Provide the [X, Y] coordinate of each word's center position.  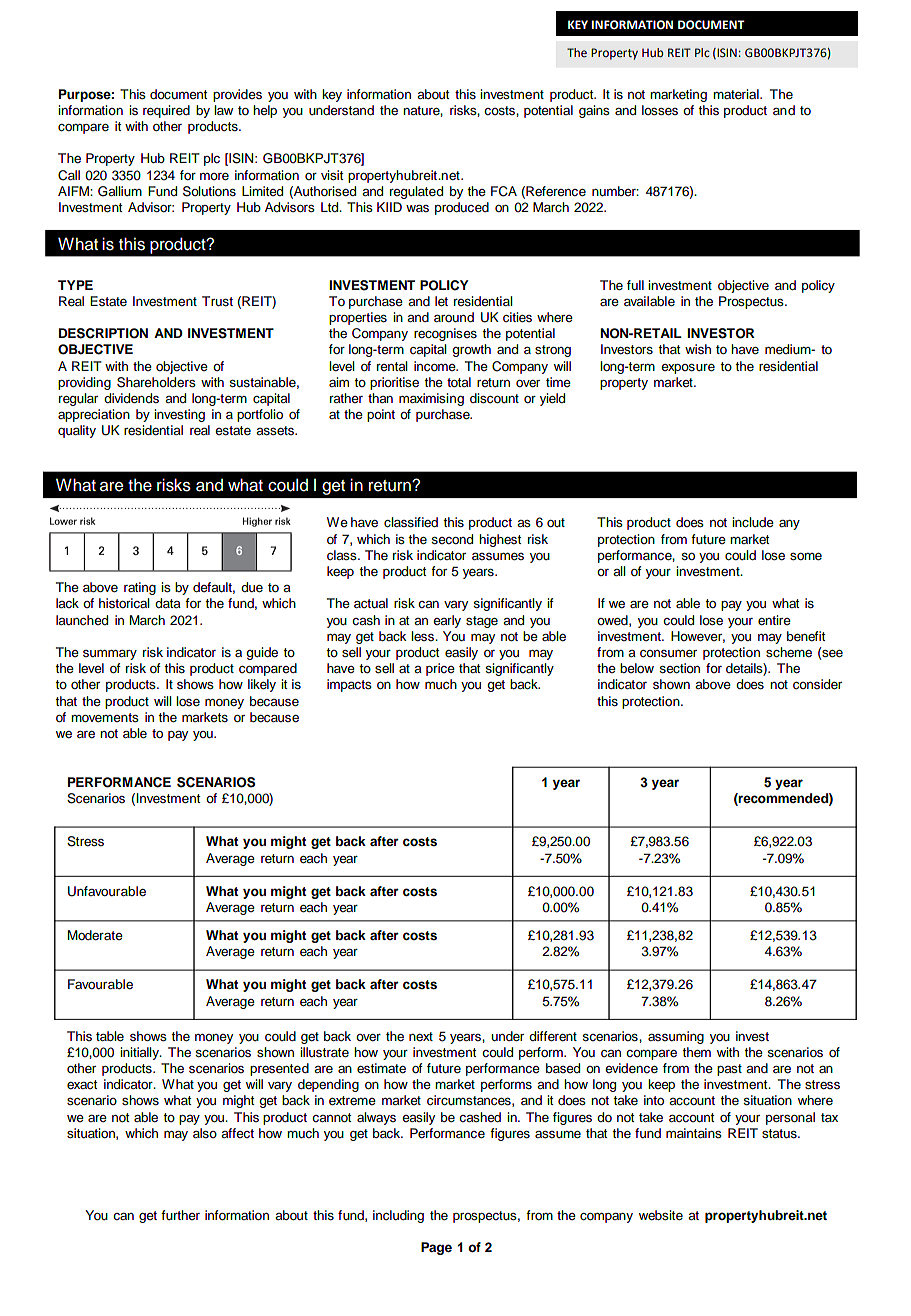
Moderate [95, 935]
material [737, 94]
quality [77, 431]
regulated [416, 192]
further [180, 1215]
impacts [349, 685]
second [452, 539]
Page [436, 1248]
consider [817, 684]
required [166, 111]
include [753, 522]
